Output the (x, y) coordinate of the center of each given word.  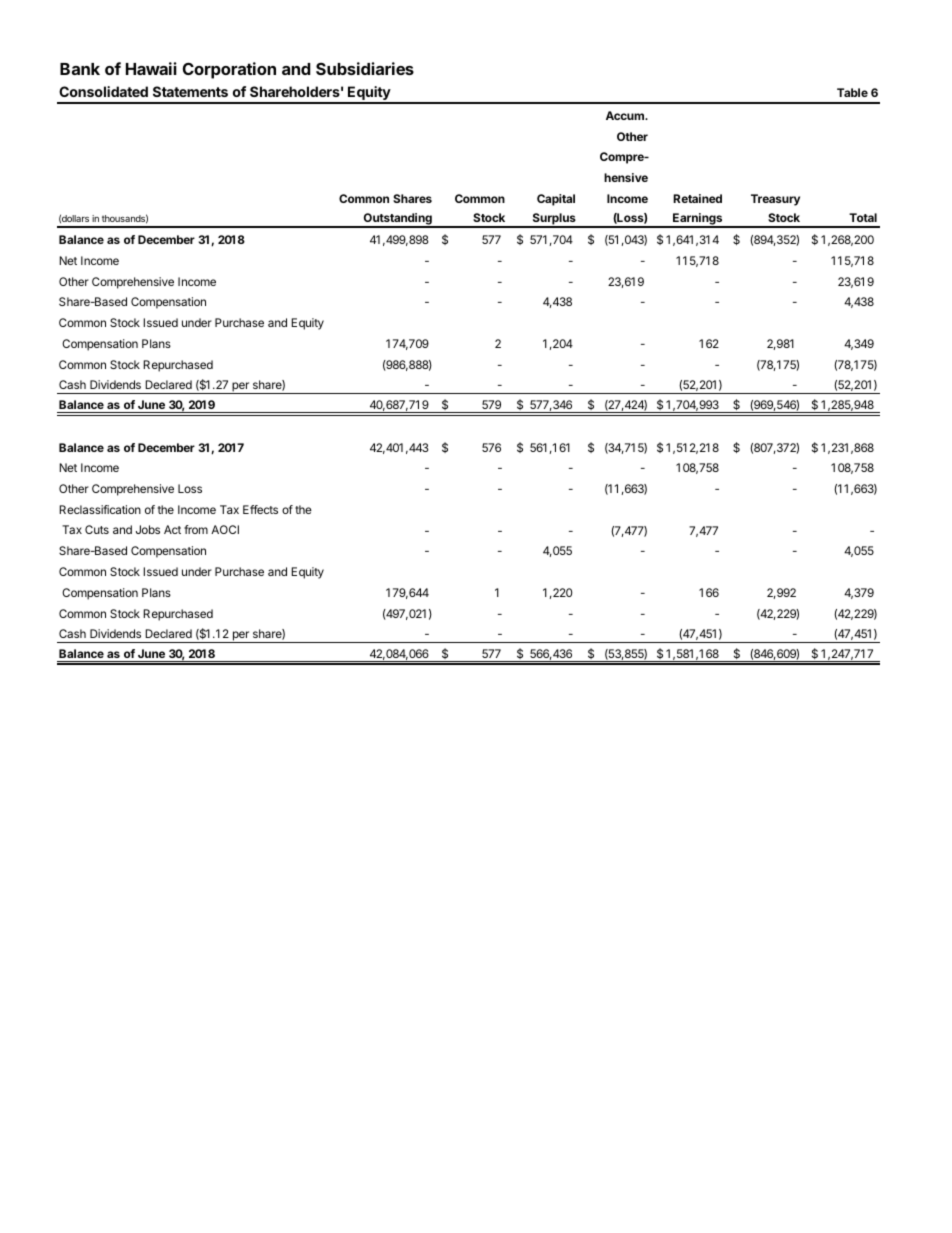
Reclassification (100, 509)
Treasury (775, 200)
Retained (697, 198)
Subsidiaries (365, 68)
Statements (190, 91)
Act (172, 529)
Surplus (554, 220)
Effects (260, 509)
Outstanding (397, 220)
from (196, 529)
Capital (556, 200)
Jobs (148, 529)
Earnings (698, 220)
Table (852, 92)
